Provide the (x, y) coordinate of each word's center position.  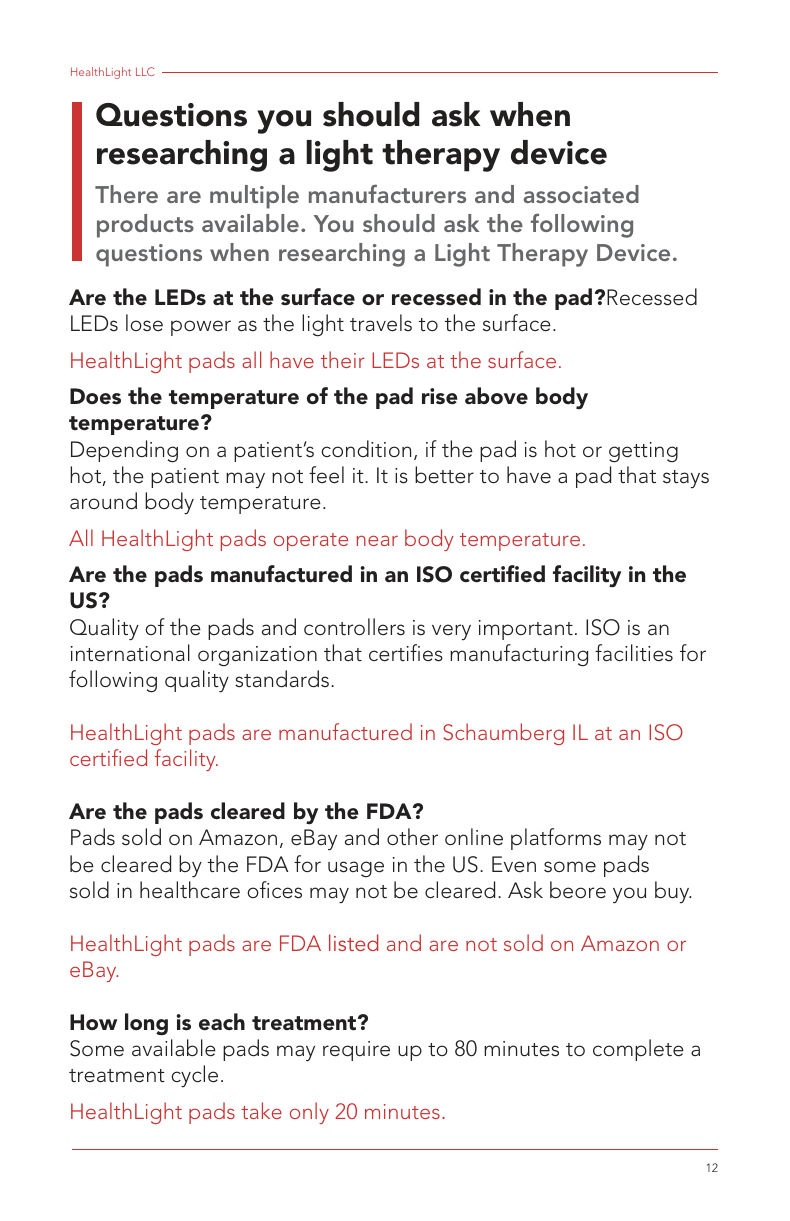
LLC (145, 71)
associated (581, 194)
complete (638, 1050)
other (412, 837)
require (356, 1051)
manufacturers (387, 193)
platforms (556, 839)
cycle (194, 1076)
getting (643, 452)
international (130, 653)
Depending (124, 451)
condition (366, 448)
